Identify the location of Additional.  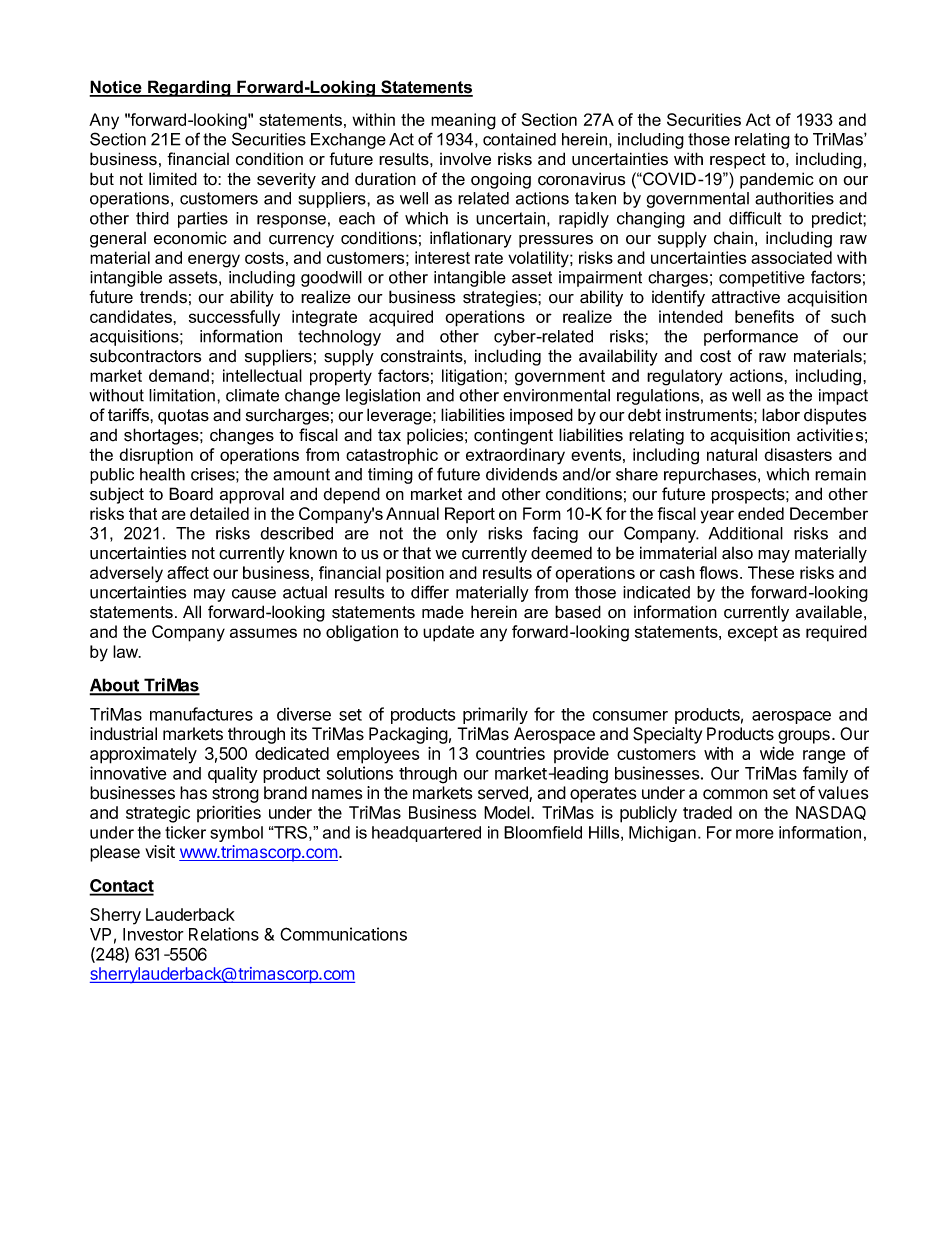
(745, 533).
